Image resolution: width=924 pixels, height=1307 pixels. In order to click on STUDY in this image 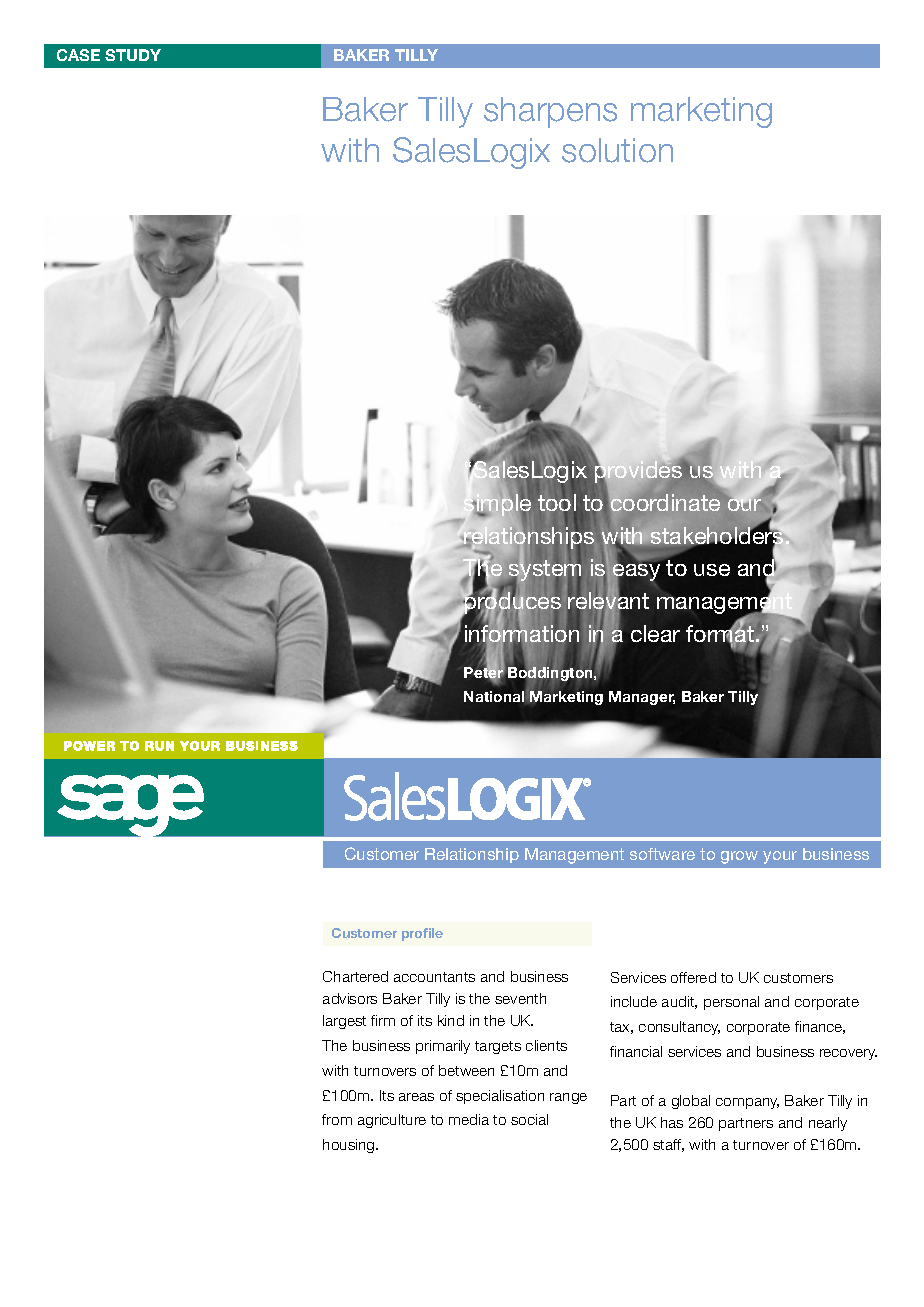, I will do `click(133, 55)`.
